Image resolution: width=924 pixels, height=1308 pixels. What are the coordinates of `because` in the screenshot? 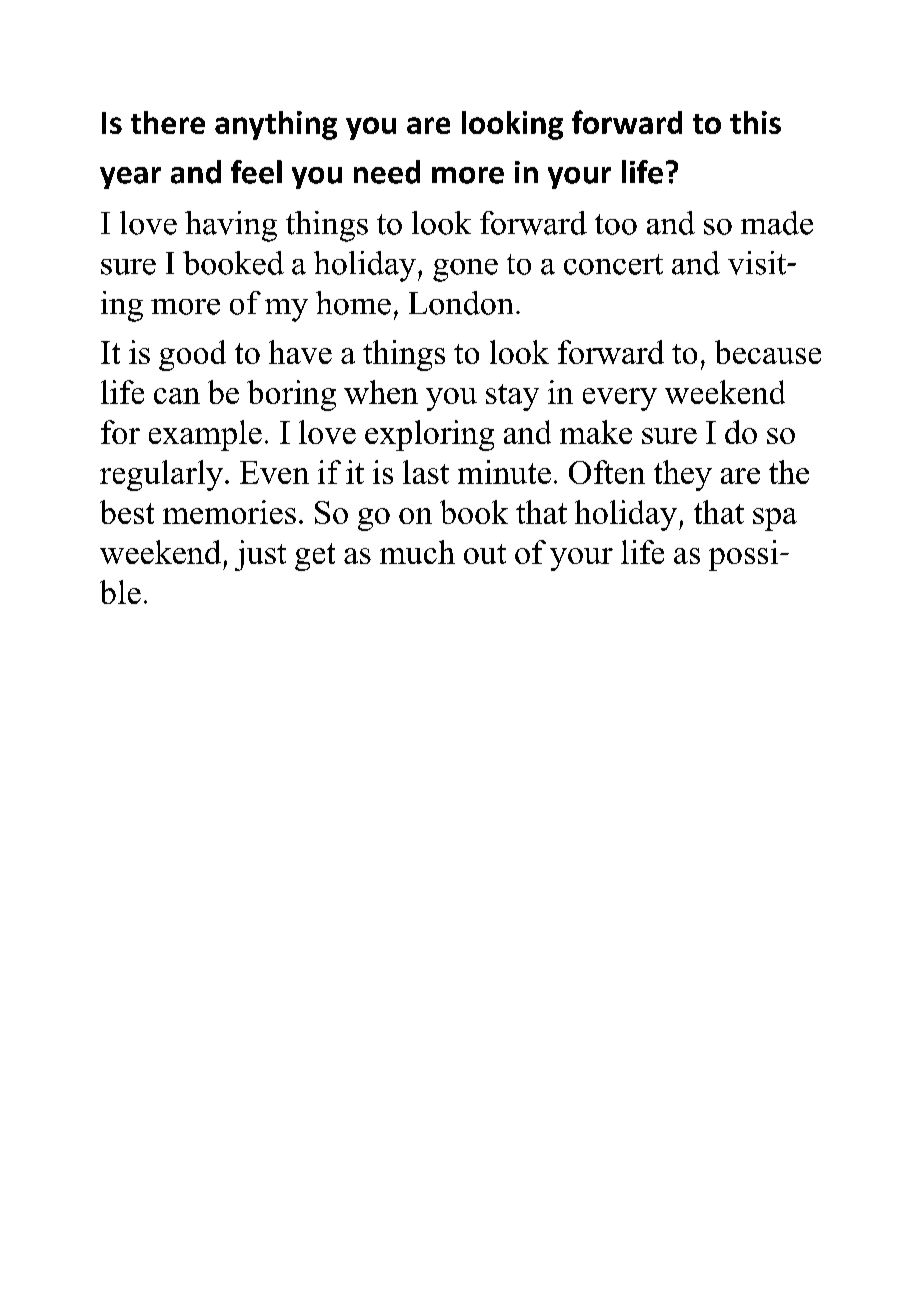 It's located at (768, 352).
